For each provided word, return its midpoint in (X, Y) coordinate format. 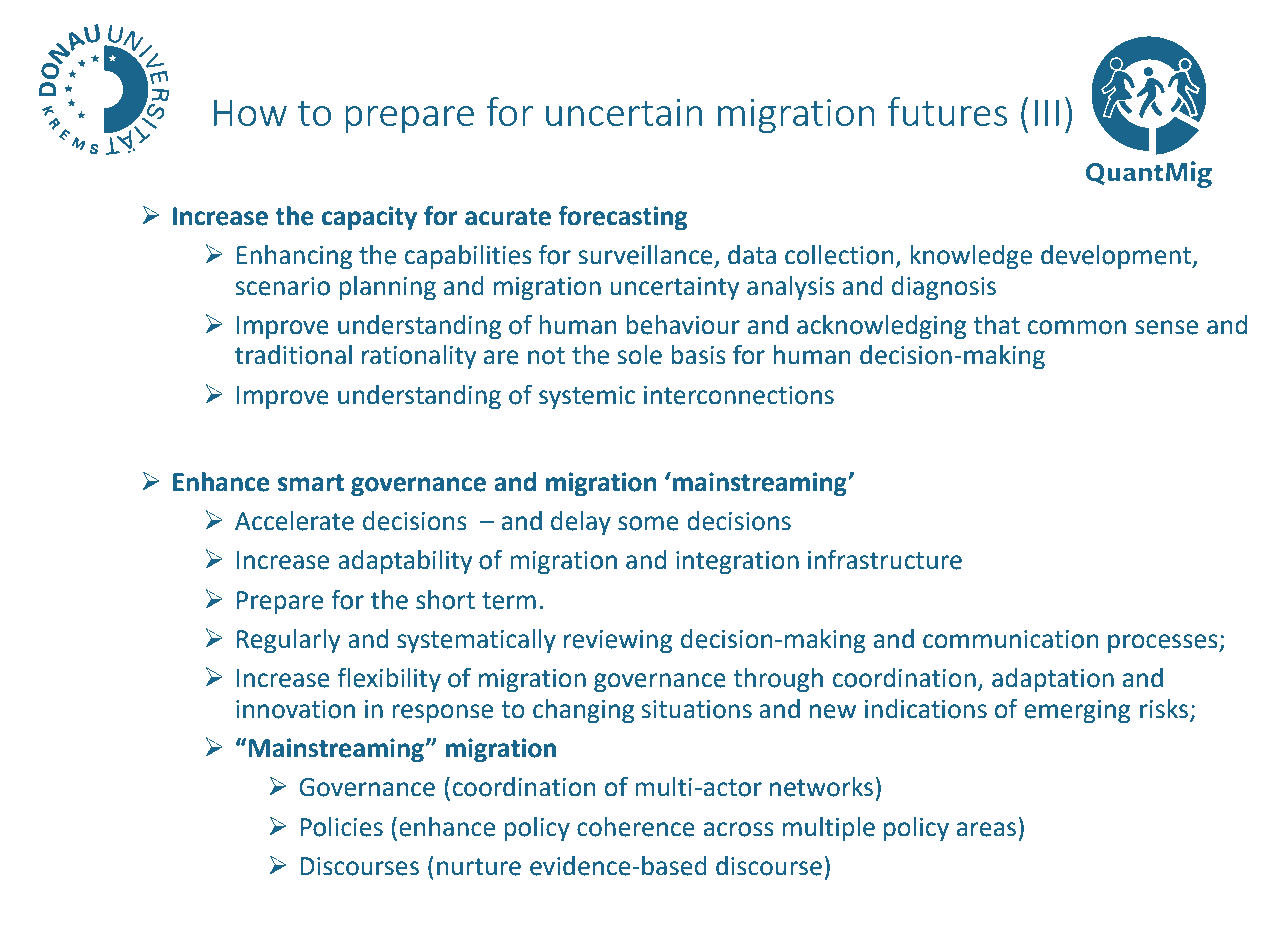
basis (698, 355)
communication (1010, 639)
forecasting (622, 218)
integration (737, 563)
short (445, 600)
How (250, 112)
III (1047, 112)
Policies (341, 827)
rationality (419, 357)
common (1077, 327)
